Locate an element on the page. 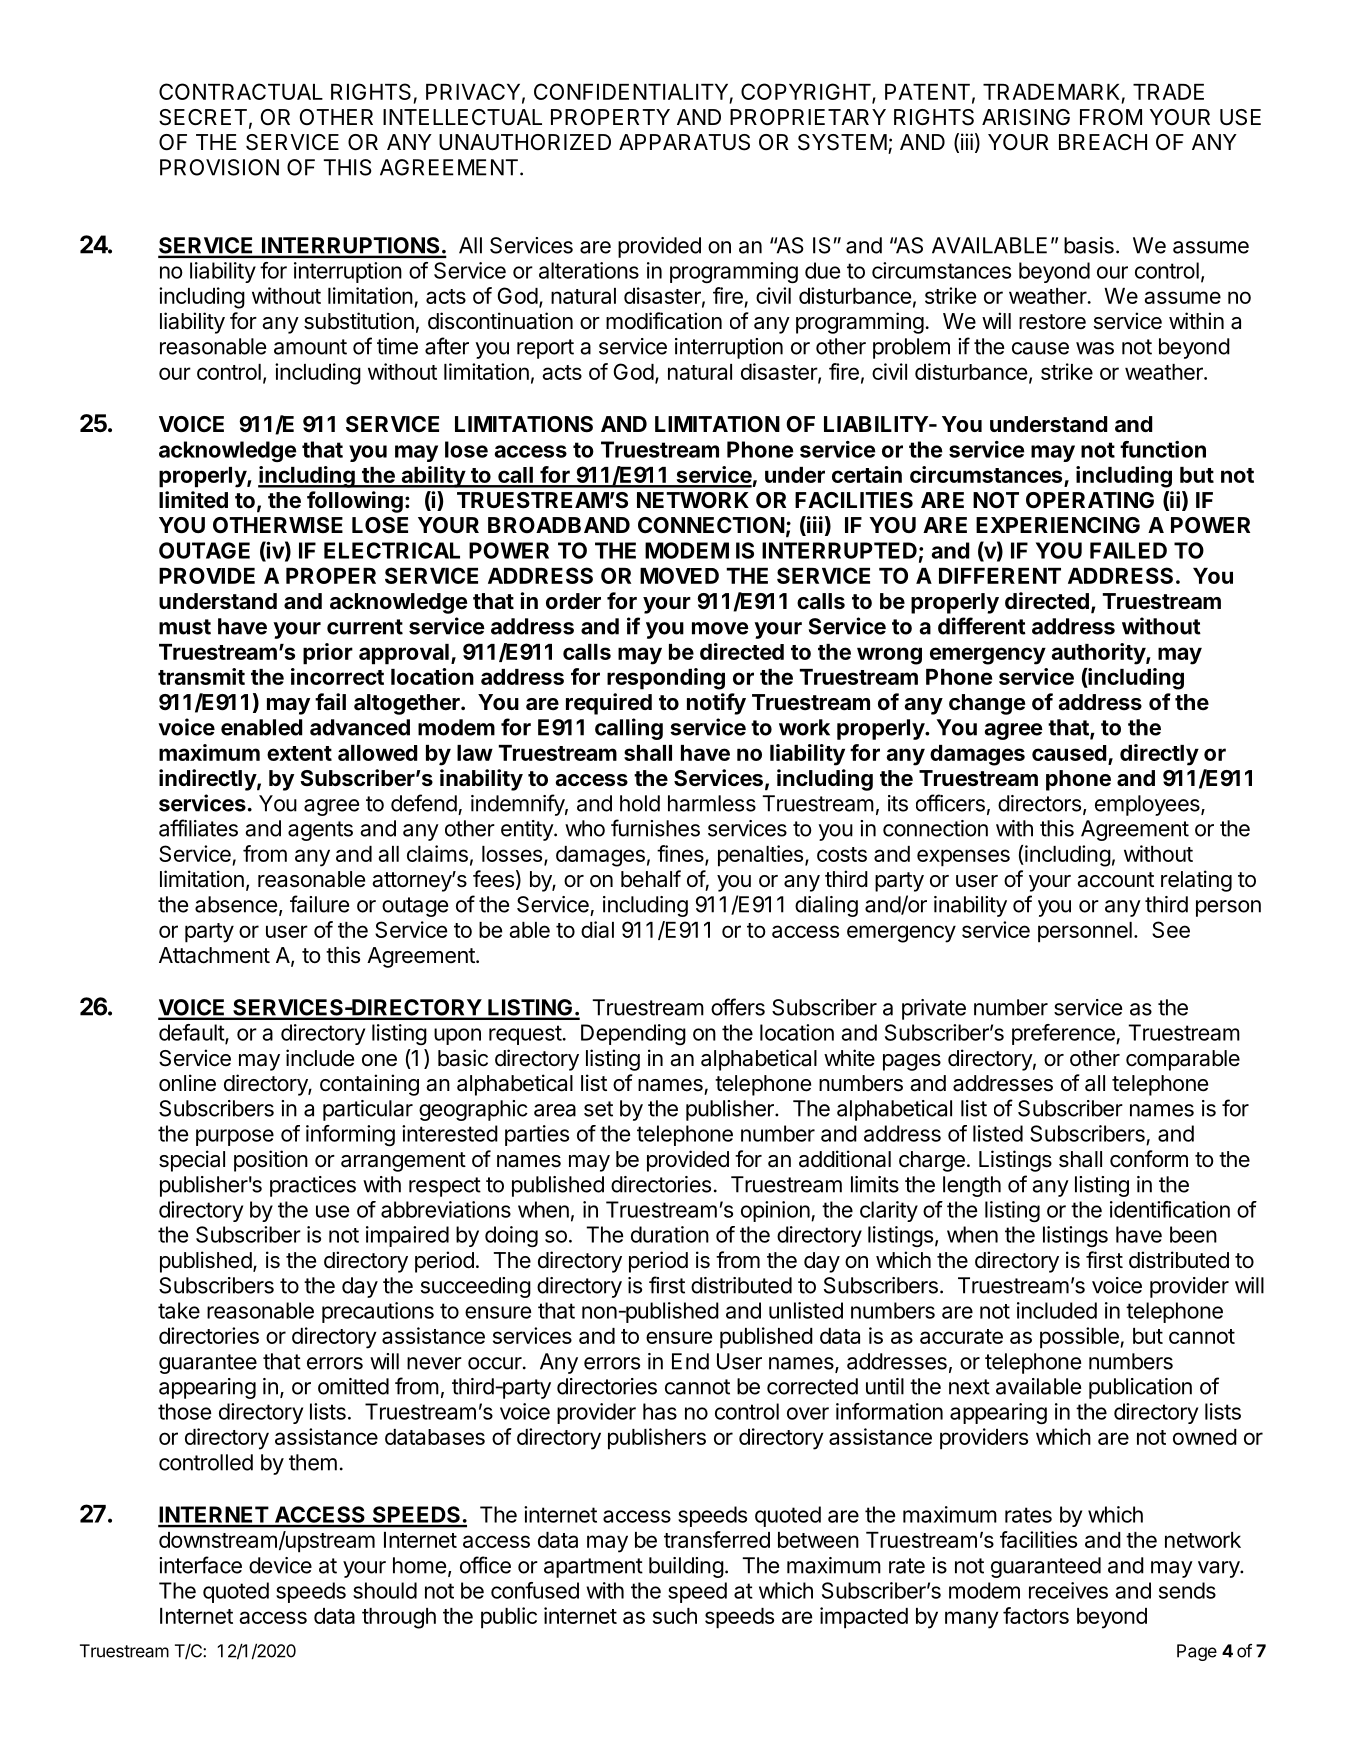 The image size is (1345, 1740). EXPERIENCING is located at coordinates (1058, 525).
